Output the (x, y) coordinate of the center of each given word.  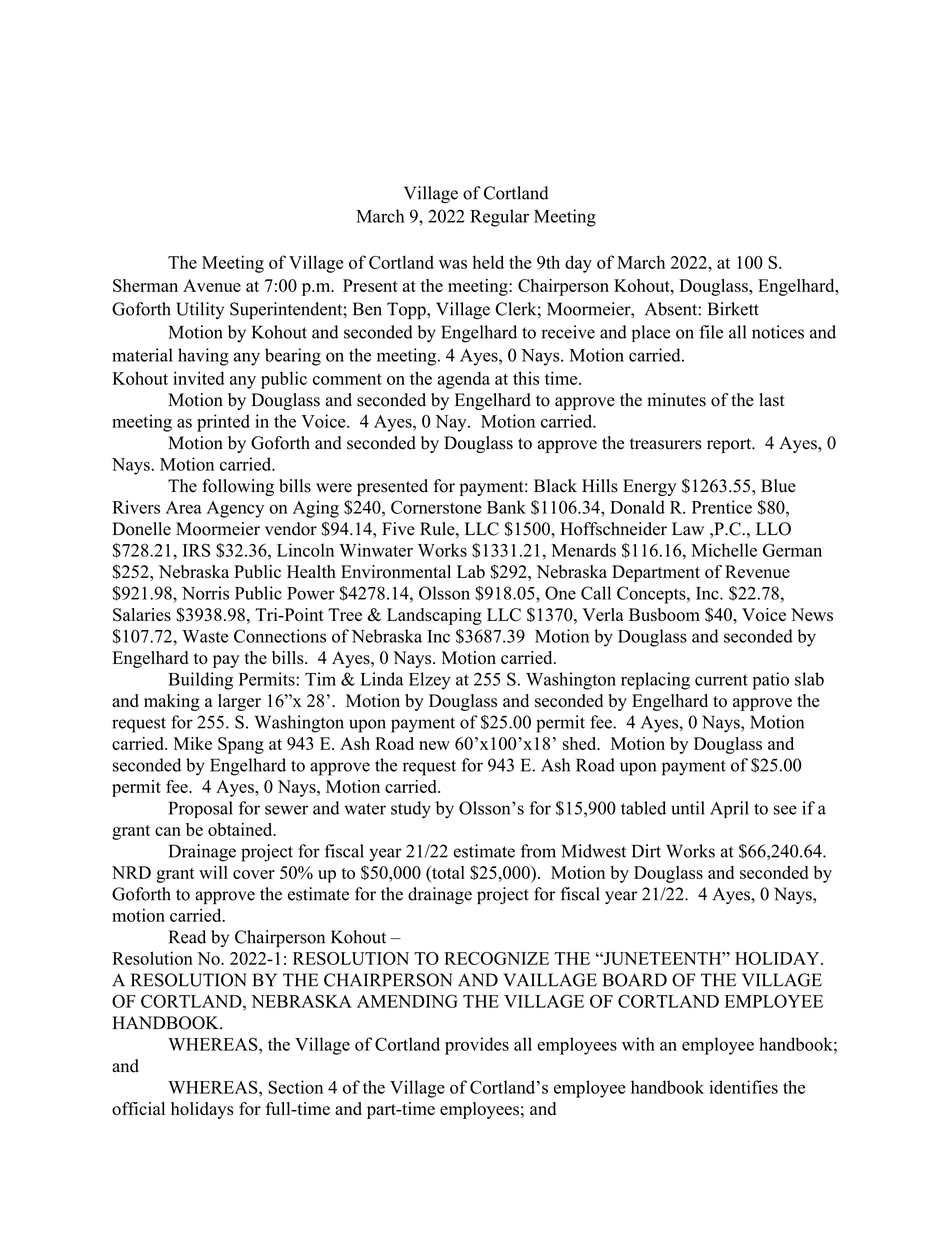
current (721, 680)
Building (200, 681)
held (488, 262)
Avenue (212, 285)
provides (477, 1046)
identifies (744, 1087)
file (711, 332)
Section (295, 1087)
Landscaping (434, 616)
